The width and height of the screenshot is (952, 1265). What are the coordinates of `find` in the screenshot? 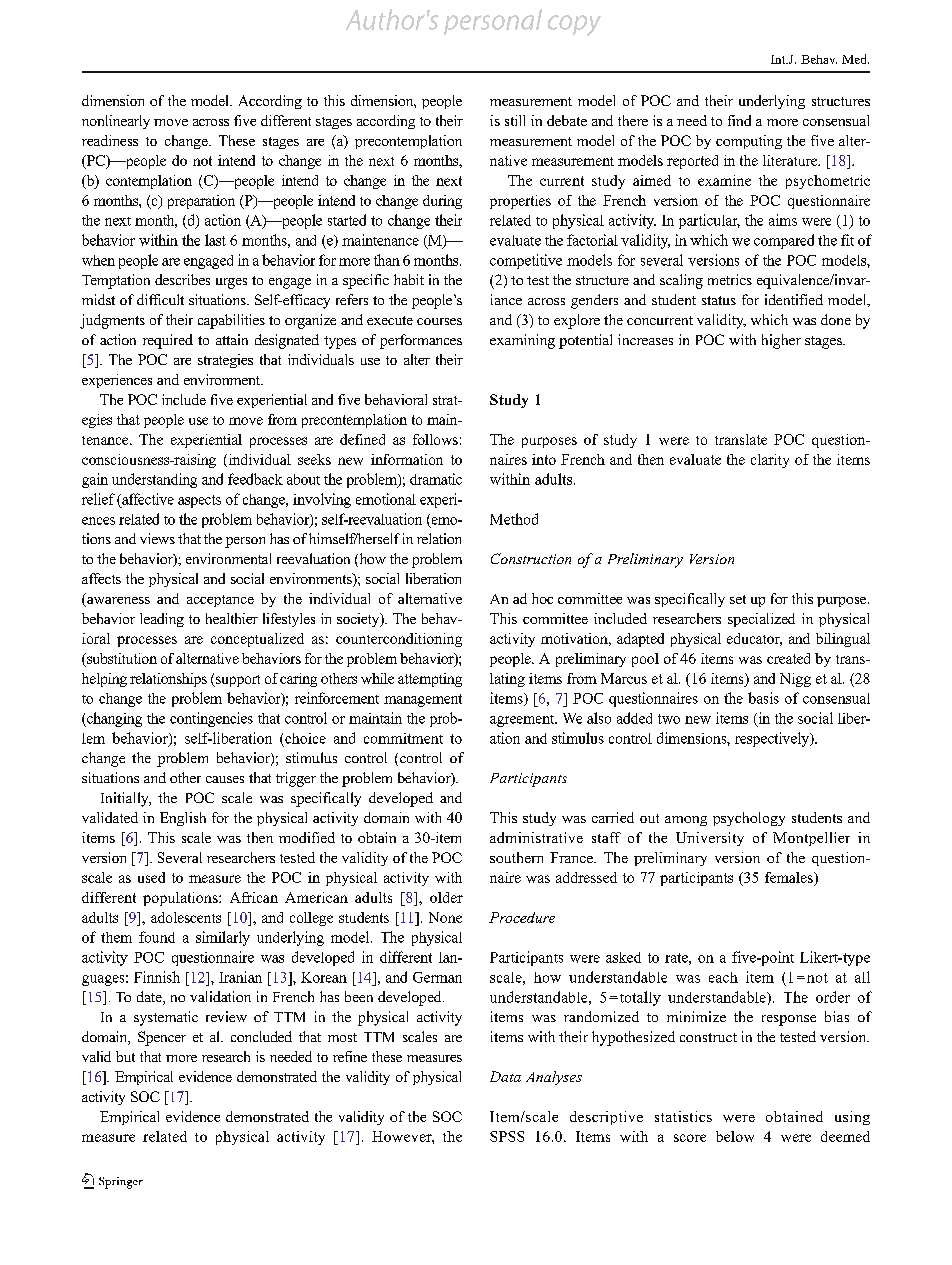 It's located at (739, 120).
